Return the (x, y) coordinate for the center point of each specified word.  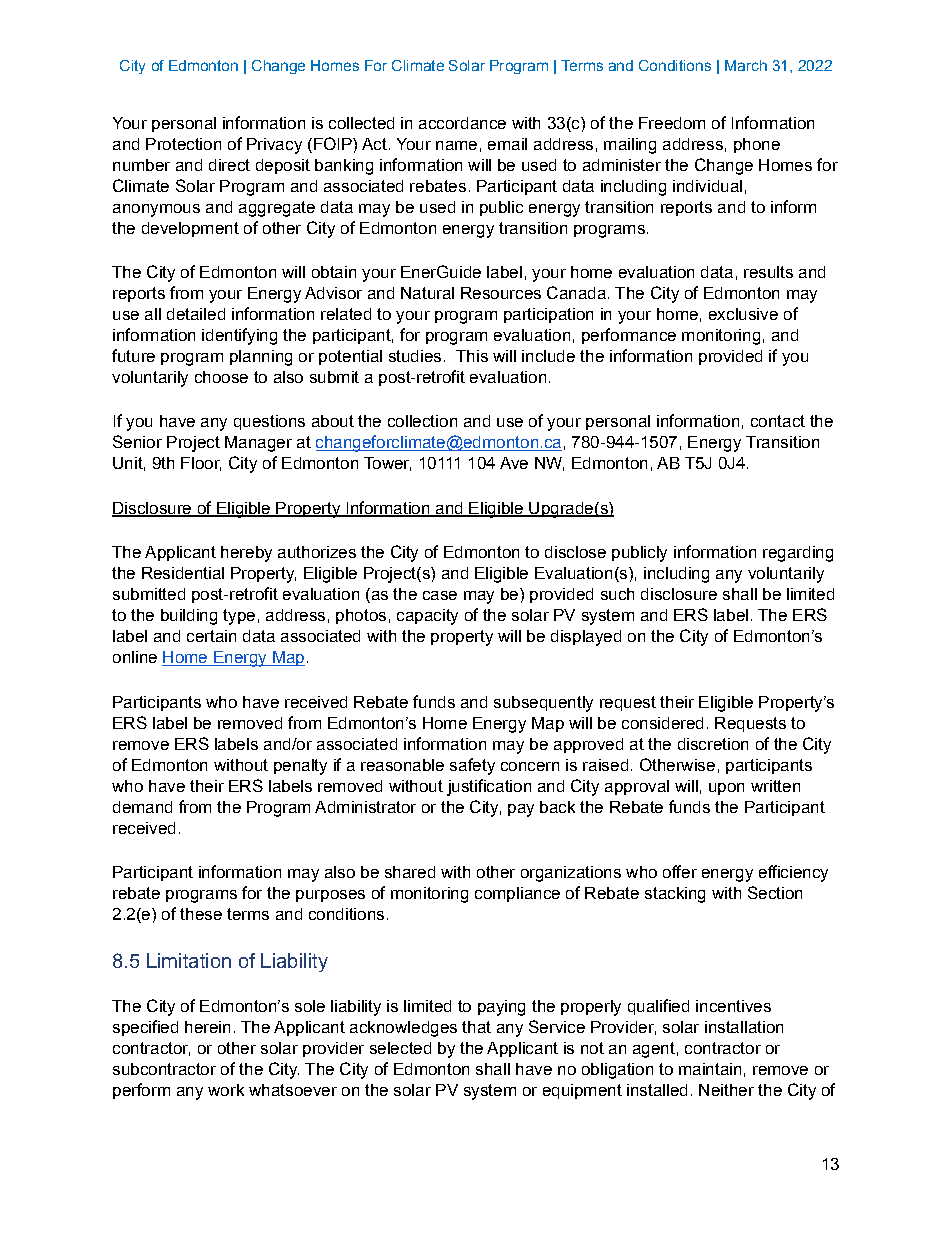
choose (221, 377)
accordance (462, 123)
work (226, 1090)
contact (778, 421)
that (476, 1027)
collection (422, 421)
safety (472, 766)
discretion (713, 744)
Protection (183, 144)
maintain (710, 1069)
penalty (300, 767)
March (746, 65)
